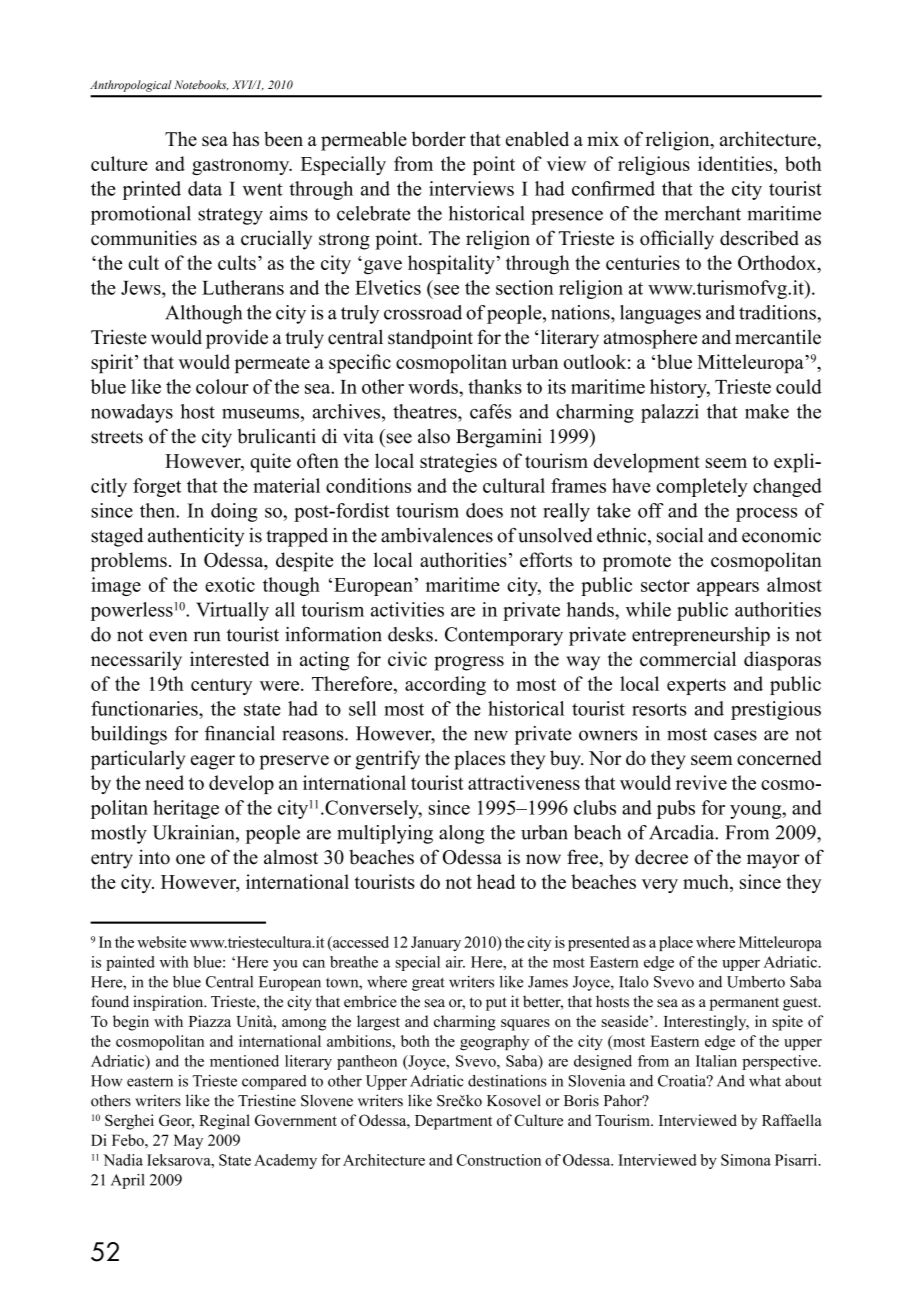 The height and width of the screenshot is (1316, 924). Describe the element at coordinates (458, 463) in the screenshot. I see `strategies` at that location.
